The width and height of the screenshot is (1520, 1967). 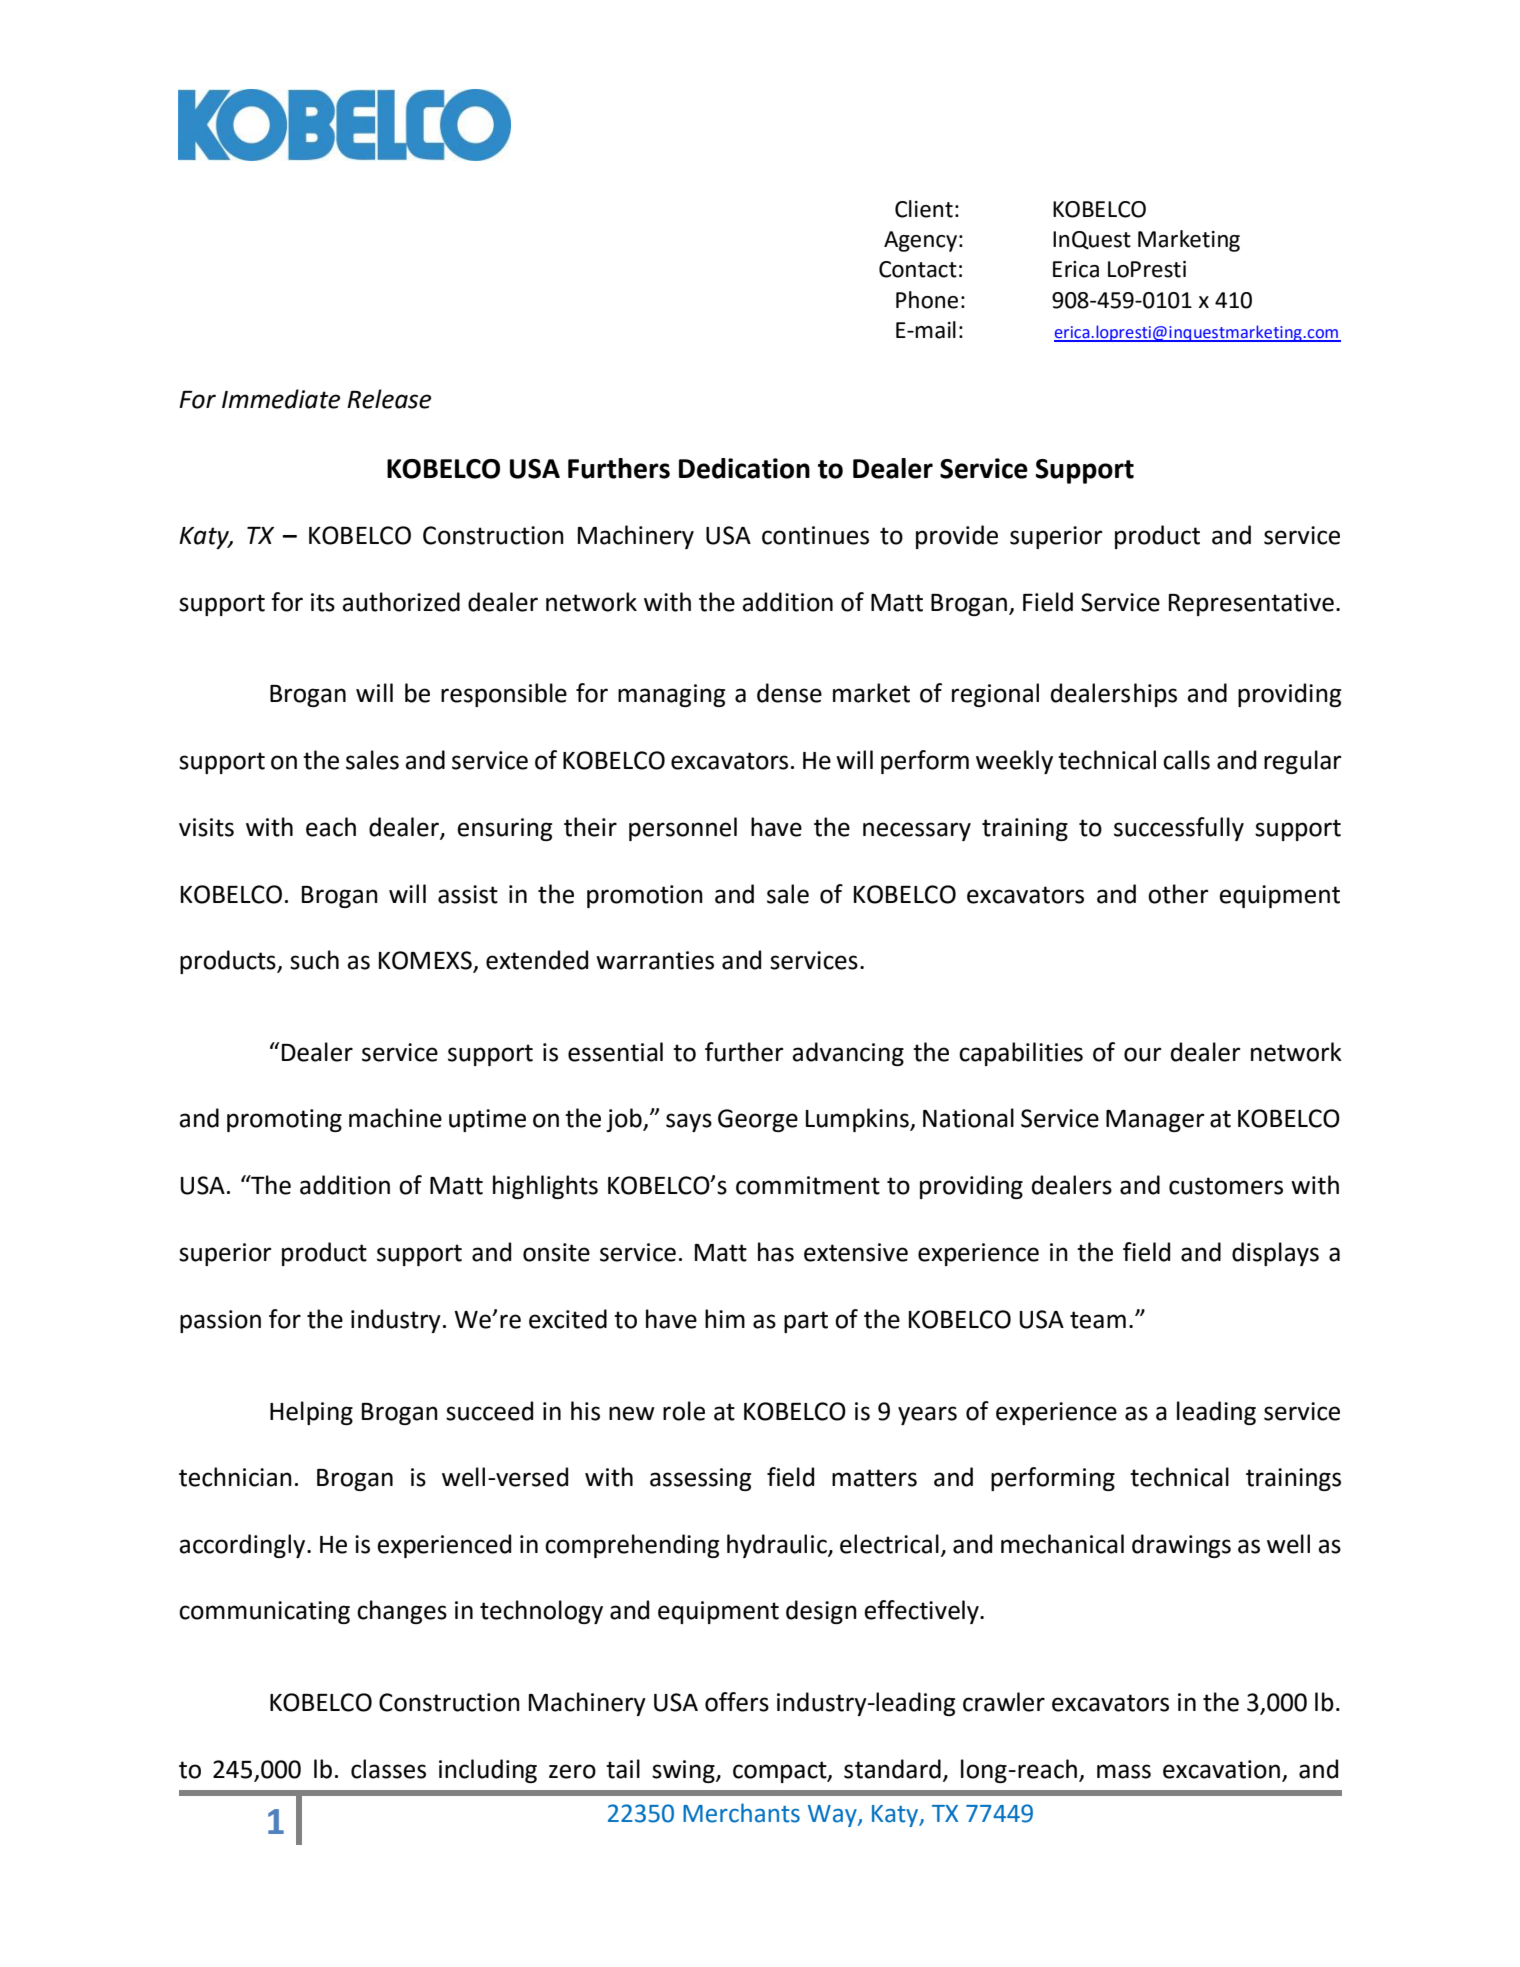 What do you see at coordinates (1098, 1320) in the screenshot?
I see `team` at bounding box center [1098, 1320].
